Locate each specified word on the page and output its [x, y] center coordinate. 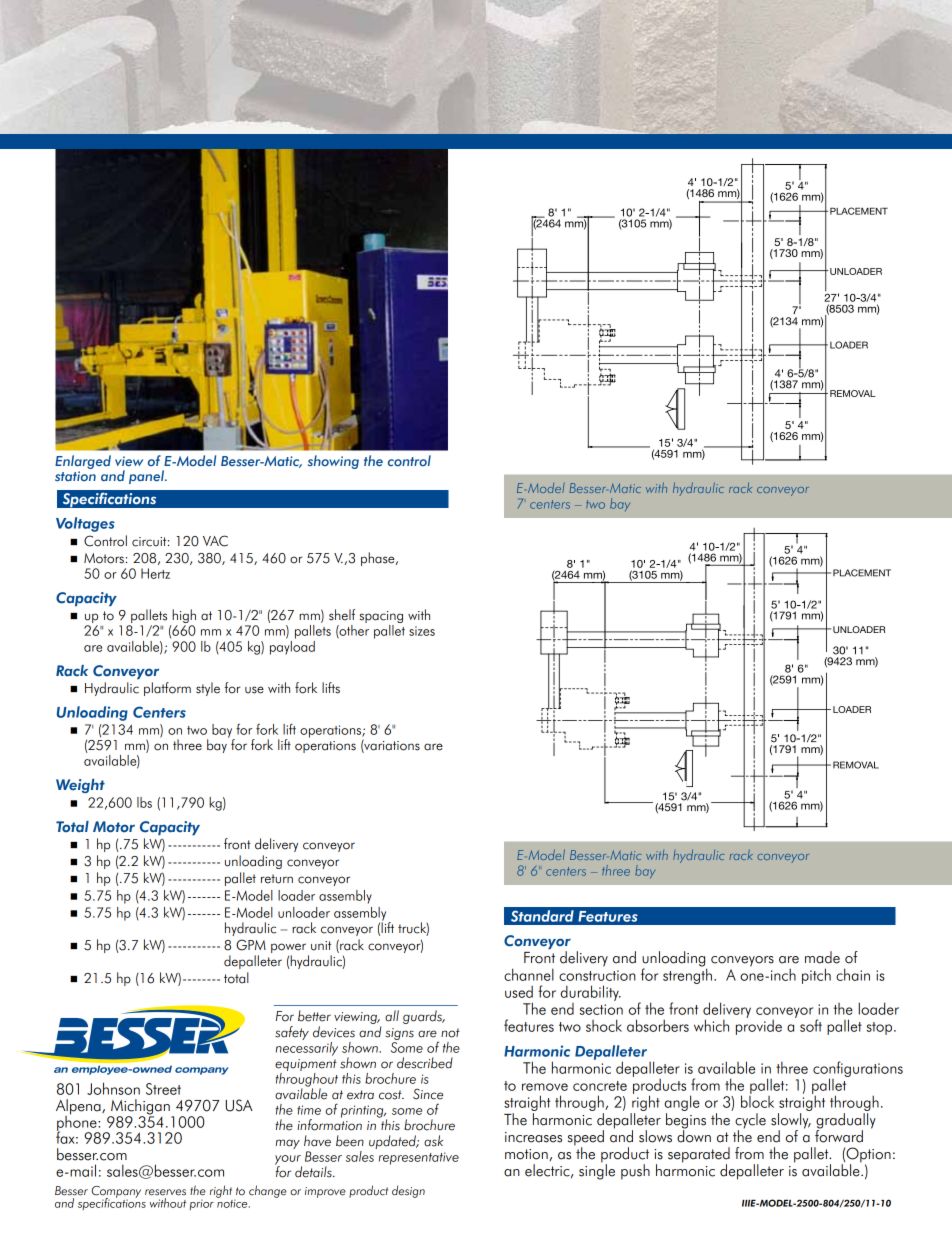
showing [333, 462]
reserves [165, 1192]
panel [147, 477]
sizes [422, 631]
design [408, 1191]
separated [699, 1156]
